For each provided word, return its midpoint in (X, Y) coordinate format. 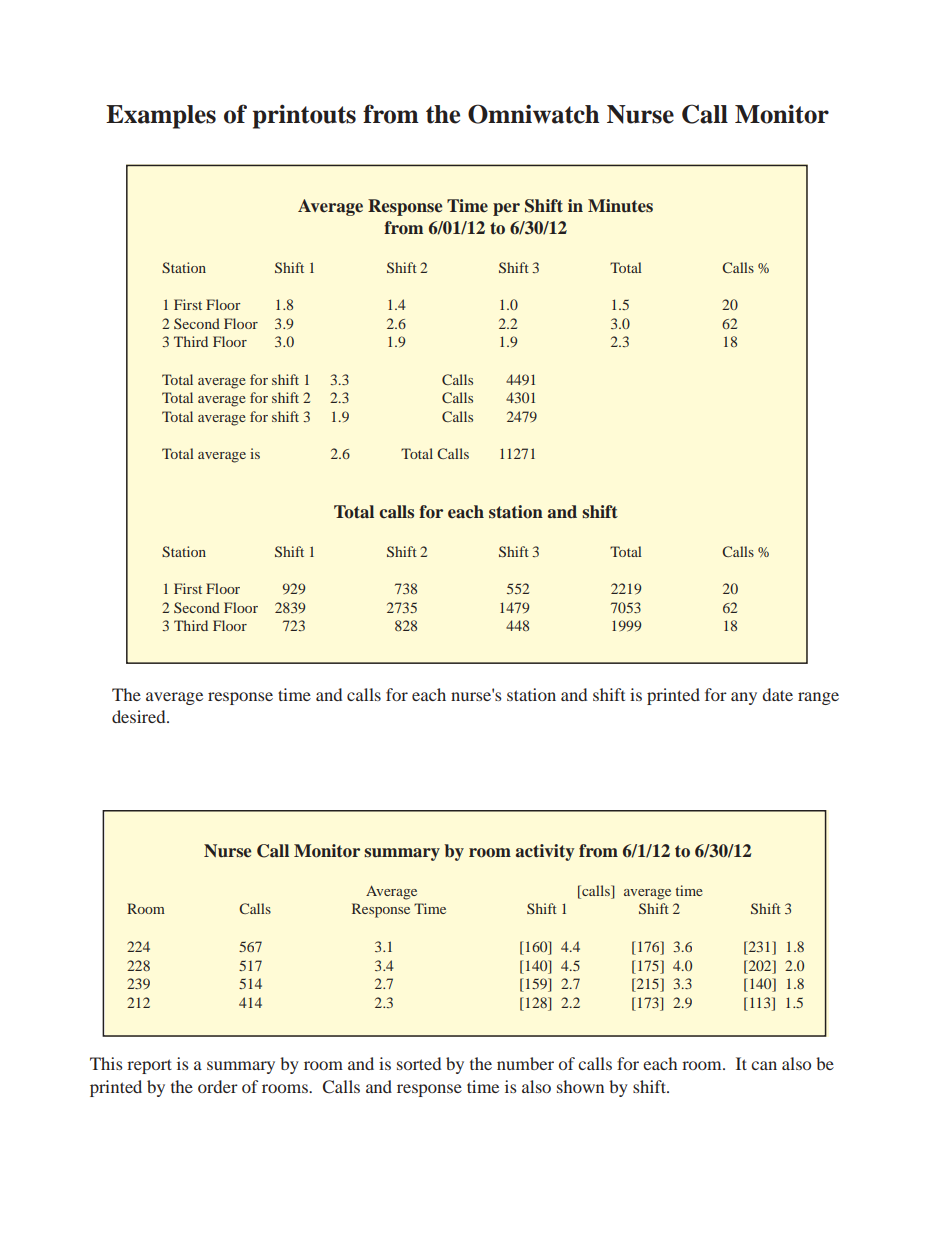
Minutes (620, 206)
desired (140, 716)
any (744, 698)
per (506, 209)
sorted (419, 1063)
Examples (161, 117)
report (149, 1066)
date (777, 694)
